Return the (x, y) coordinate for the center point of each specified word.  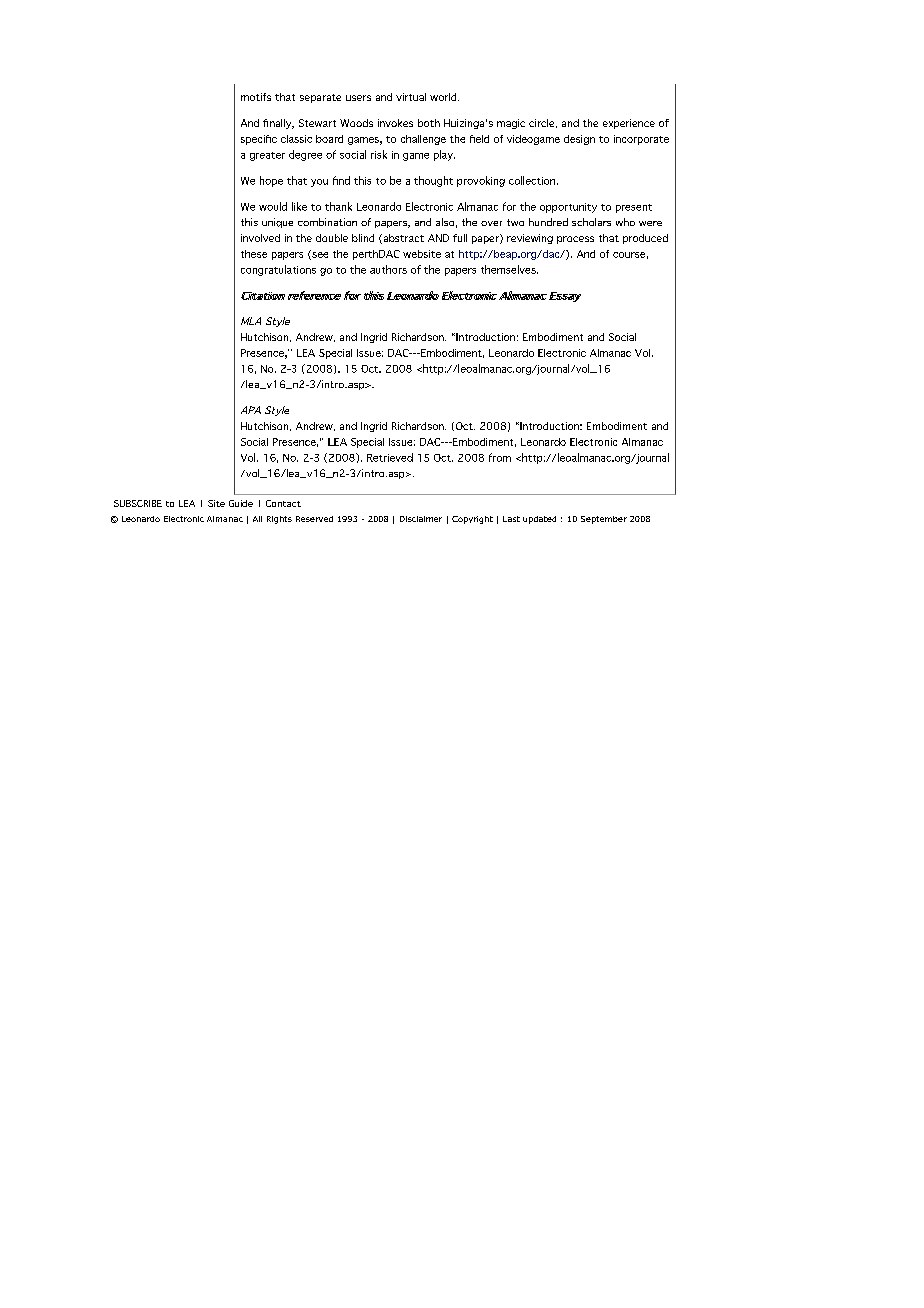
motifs (256, 97)
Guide (241, 503)
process (575, 240)
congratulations (278, 270)
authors (388, 269)
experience (629, 124)
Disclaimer (421, 519)
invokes (395, 123)
